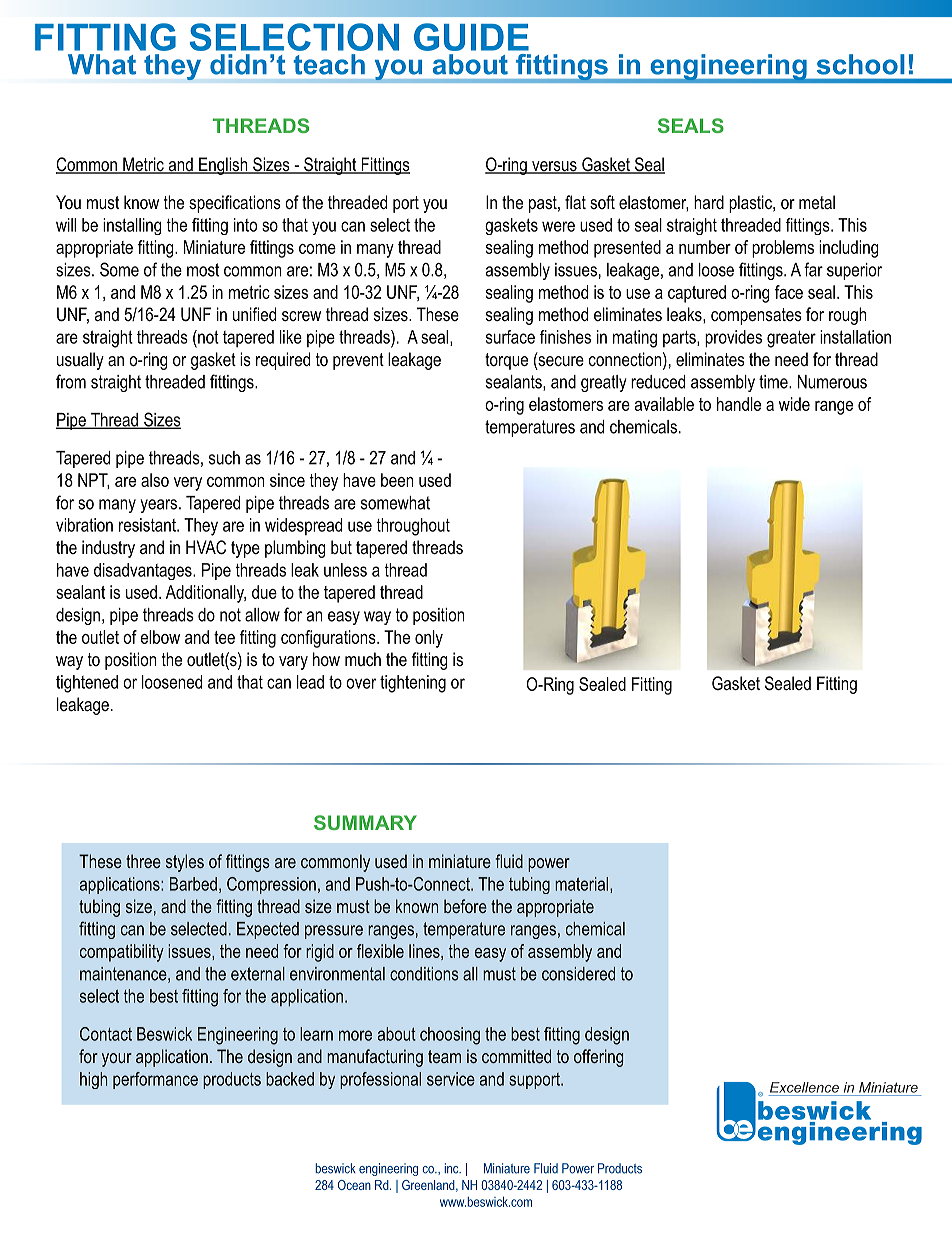 Image resolution: width=952 pixels, height=1233 pixels. I want to click on performance, so click(155, 1080).
